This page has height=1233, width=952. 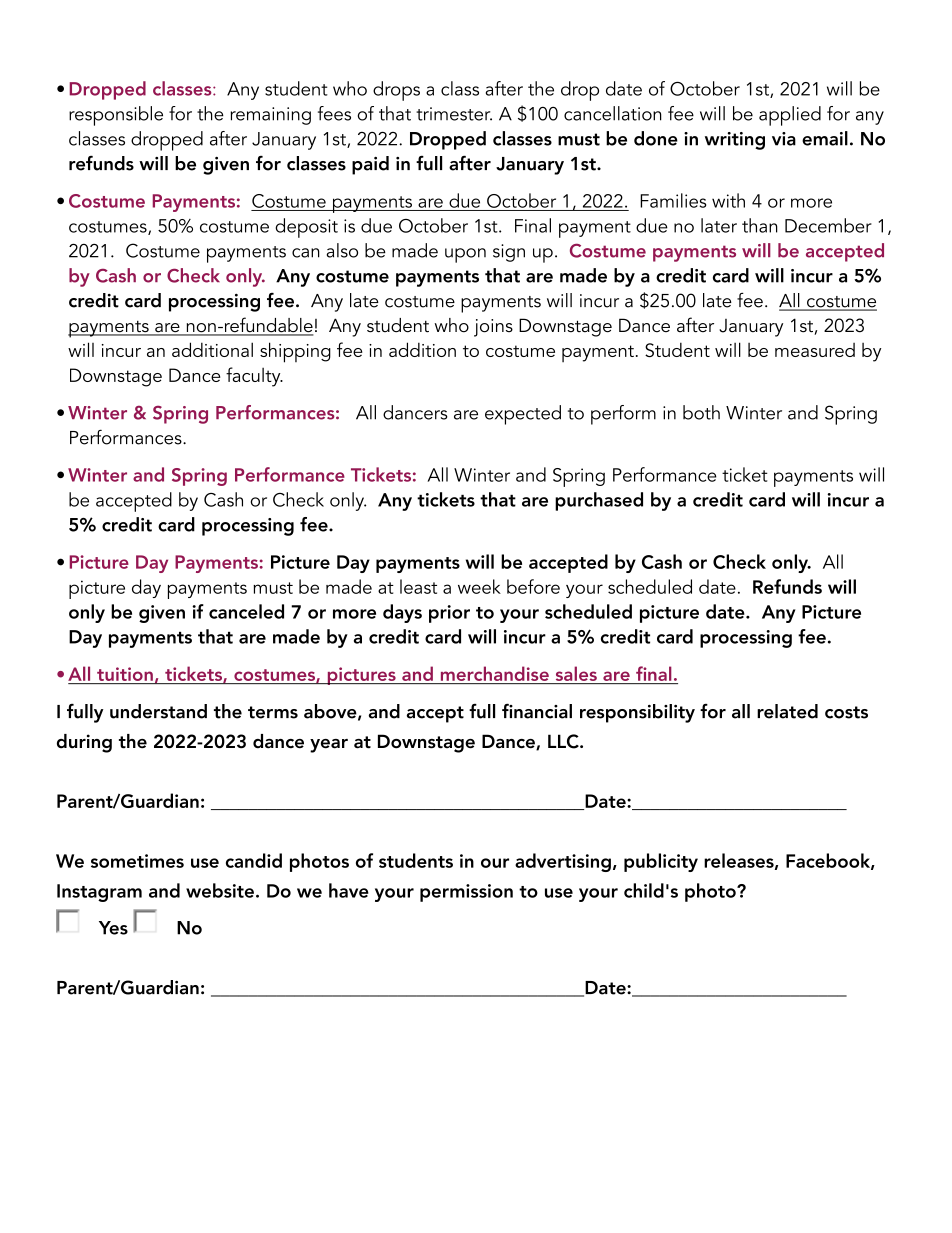 What do you see at coordinates (295, 352) in the page?
I see `shipping` at bounding box center [295, 352].
